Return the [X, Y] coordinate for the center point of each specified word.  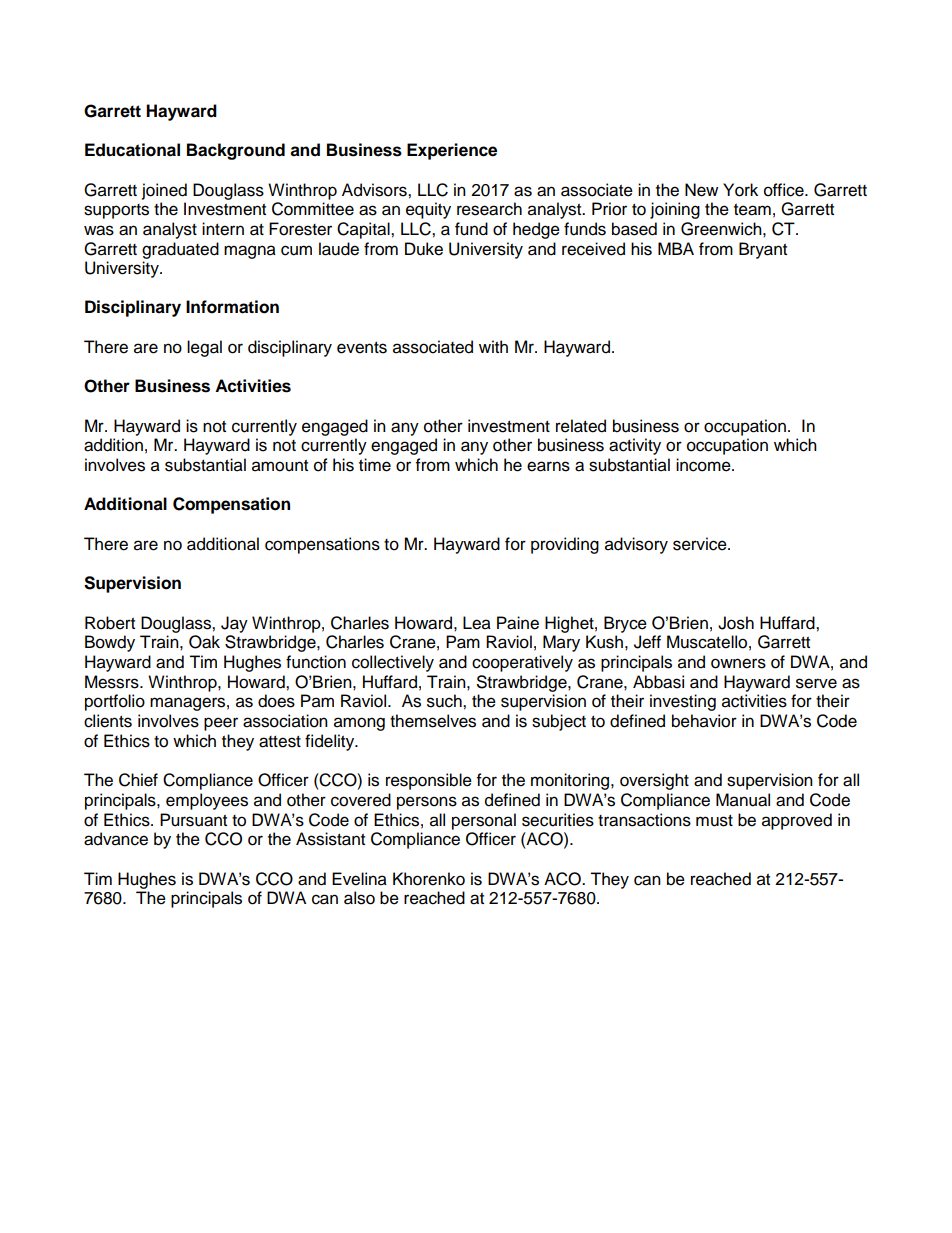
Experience [452, 151]
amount [280, 466]
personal [484, 821]
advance [116, 839]
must [714, 821]
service [701, 544]
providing [565, 545]
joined [164, 191]
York [740, 190]
